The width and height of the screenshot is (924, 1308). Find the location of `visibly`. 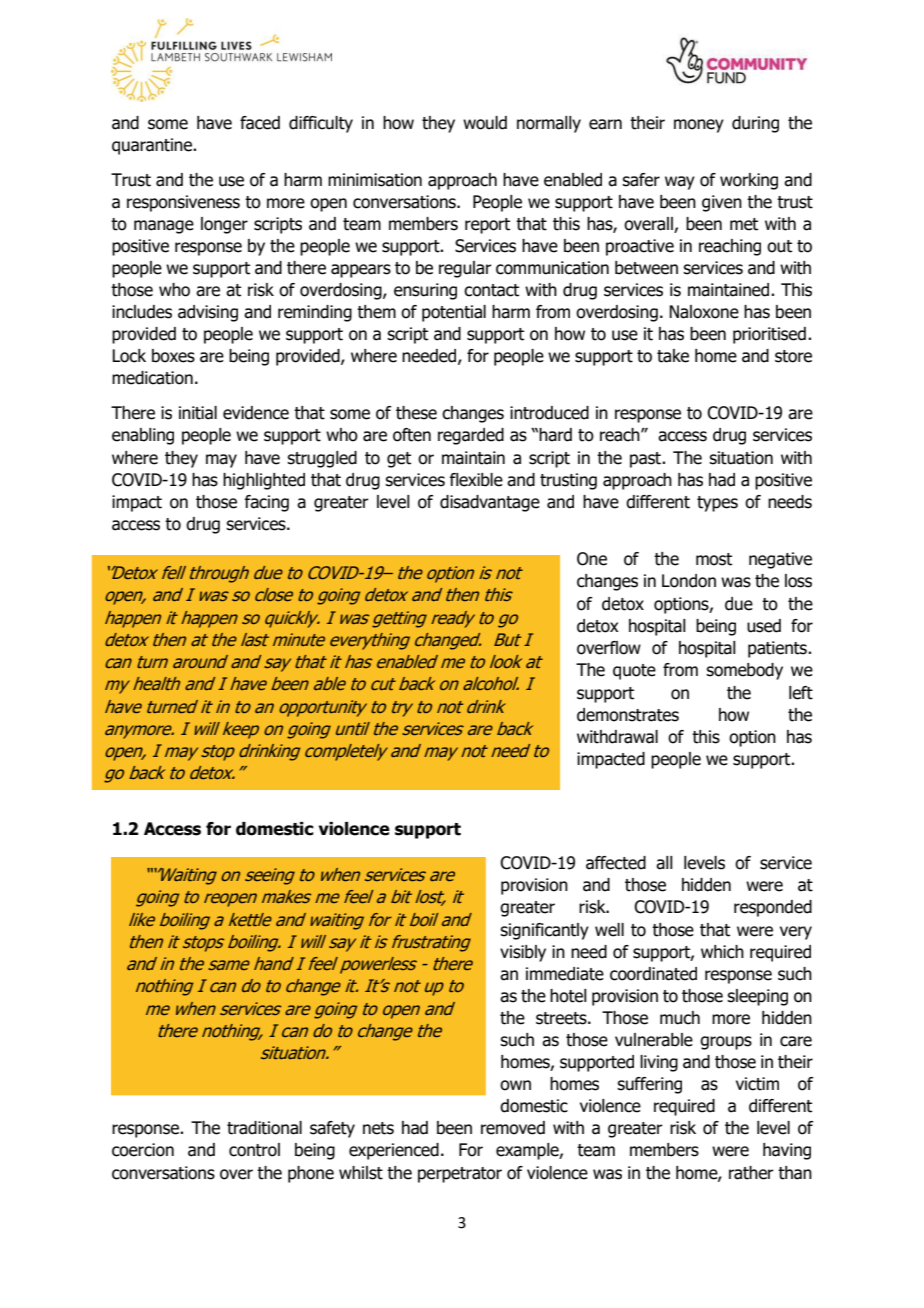

visibly is located at coordinates (523, 953).
